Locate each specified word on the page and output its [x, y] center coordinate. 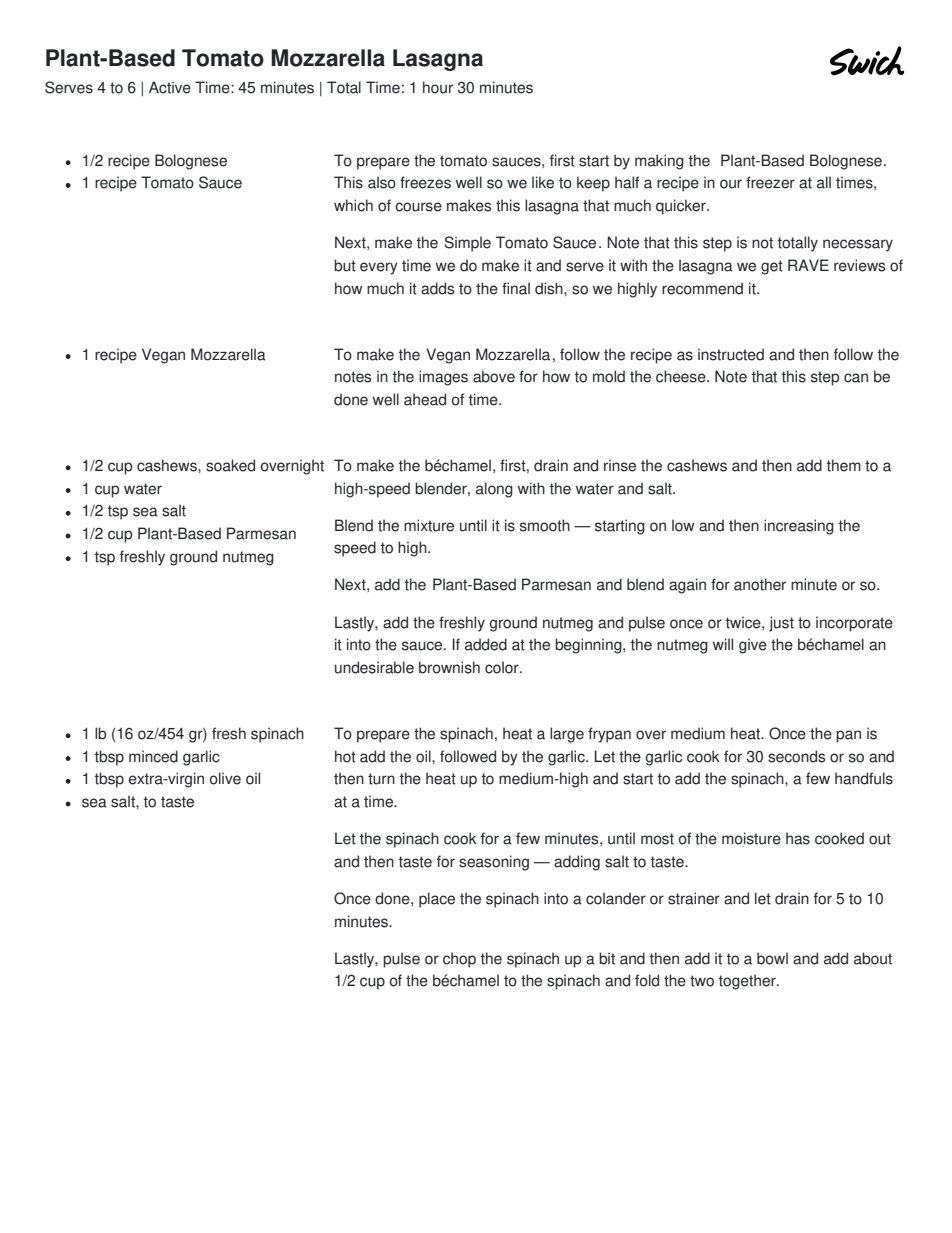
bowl [772, 958]
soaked [230, 465]
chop [459, 960]
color [503, 667]
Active [170, 87]
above [494, 376]
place [437, 900]
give [753, 646]
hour [438, 87]
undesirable [374, 667]
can [856, 378]
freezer [770, 182]
